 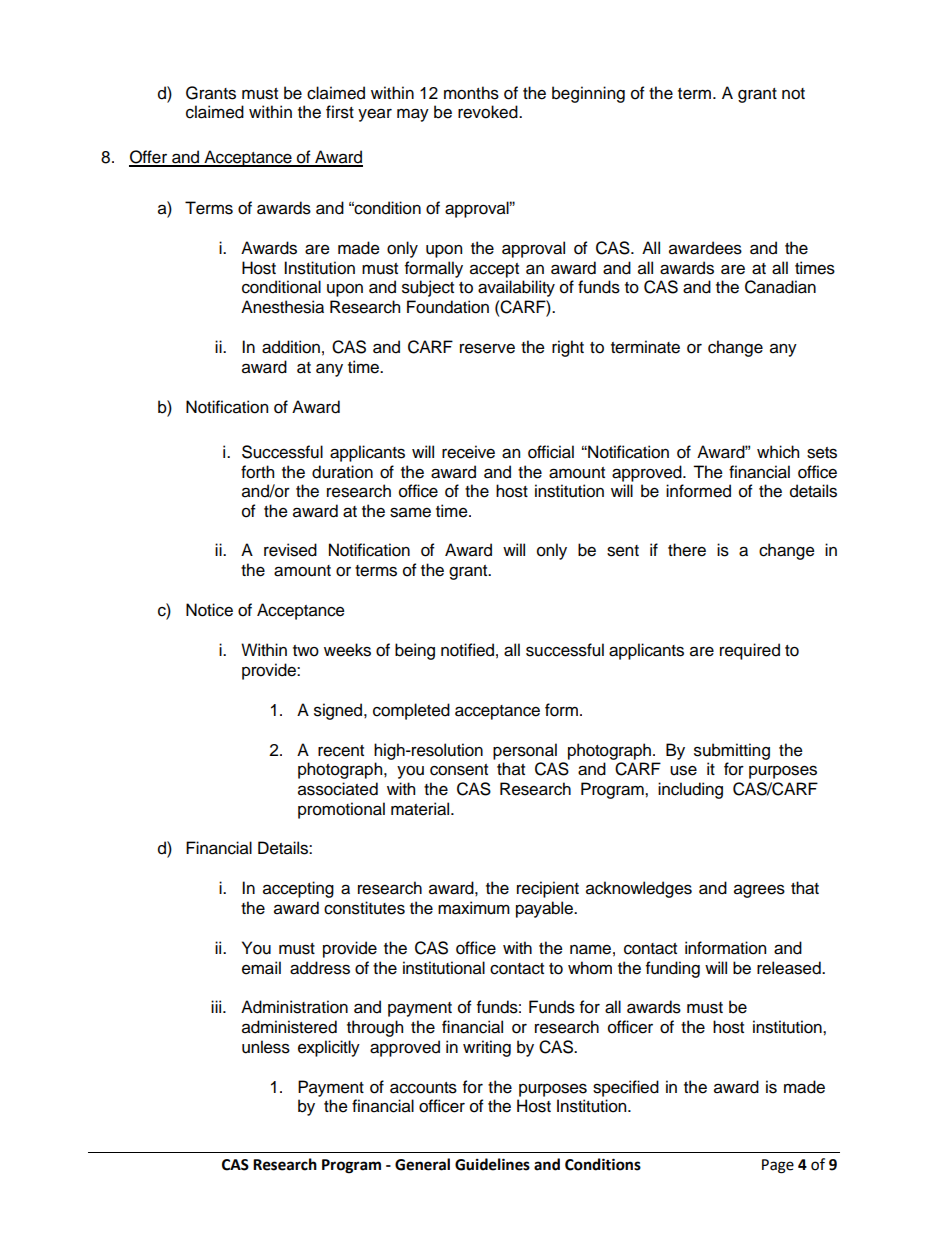 What do you see at coordinates (489, 112) in the screenshot?
I see `revoked` at bounding box center [489, 112].
